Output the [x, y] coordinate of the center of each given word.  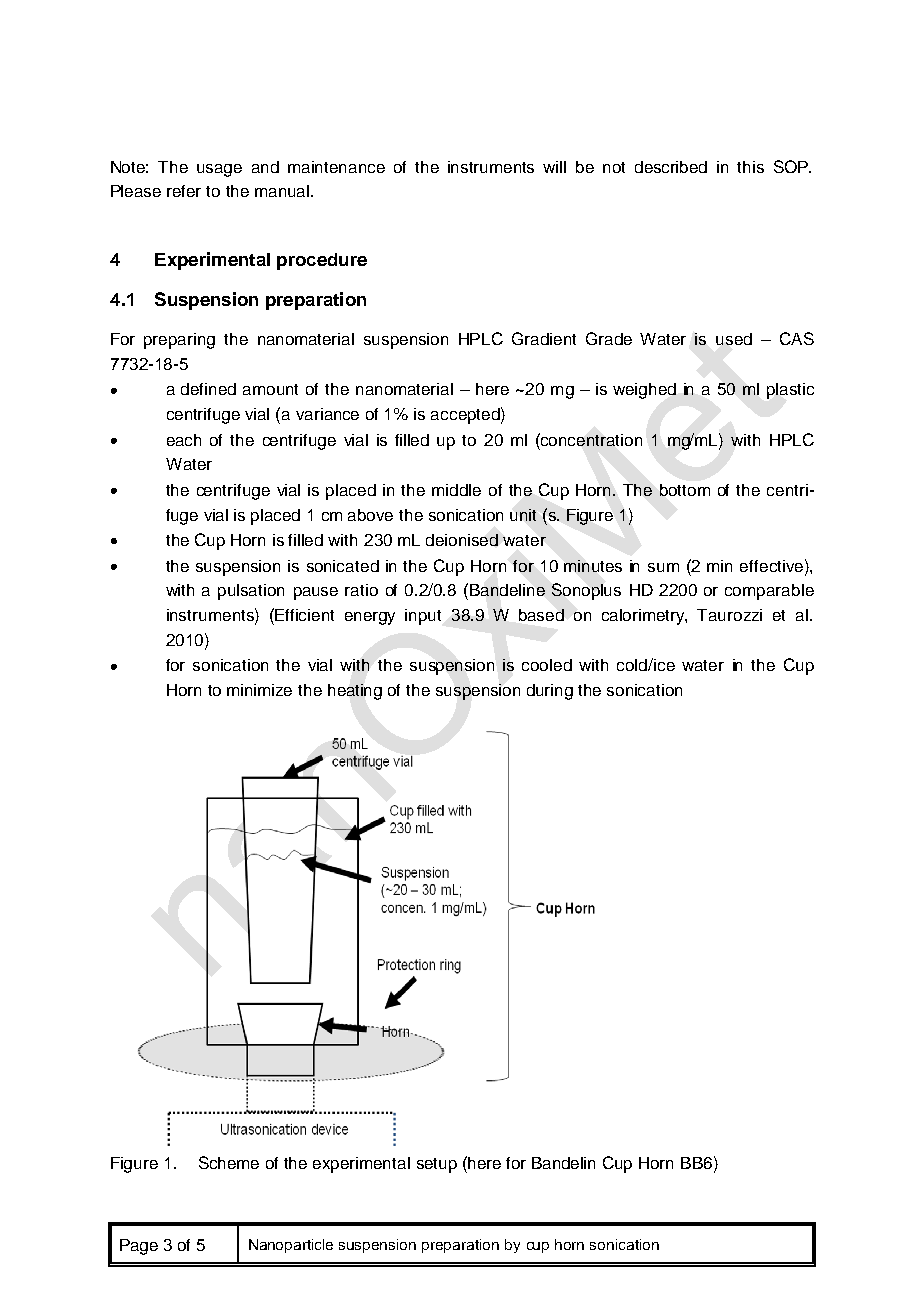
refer [184, 191]
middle [456, 490]
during [550, 692]
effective [771, 566]
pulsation [251, 592]
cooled [547, 665]
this [750, 167]
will [554, 167]
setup [437, 1165]
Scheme [229, 1162]
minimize [259, 690]
